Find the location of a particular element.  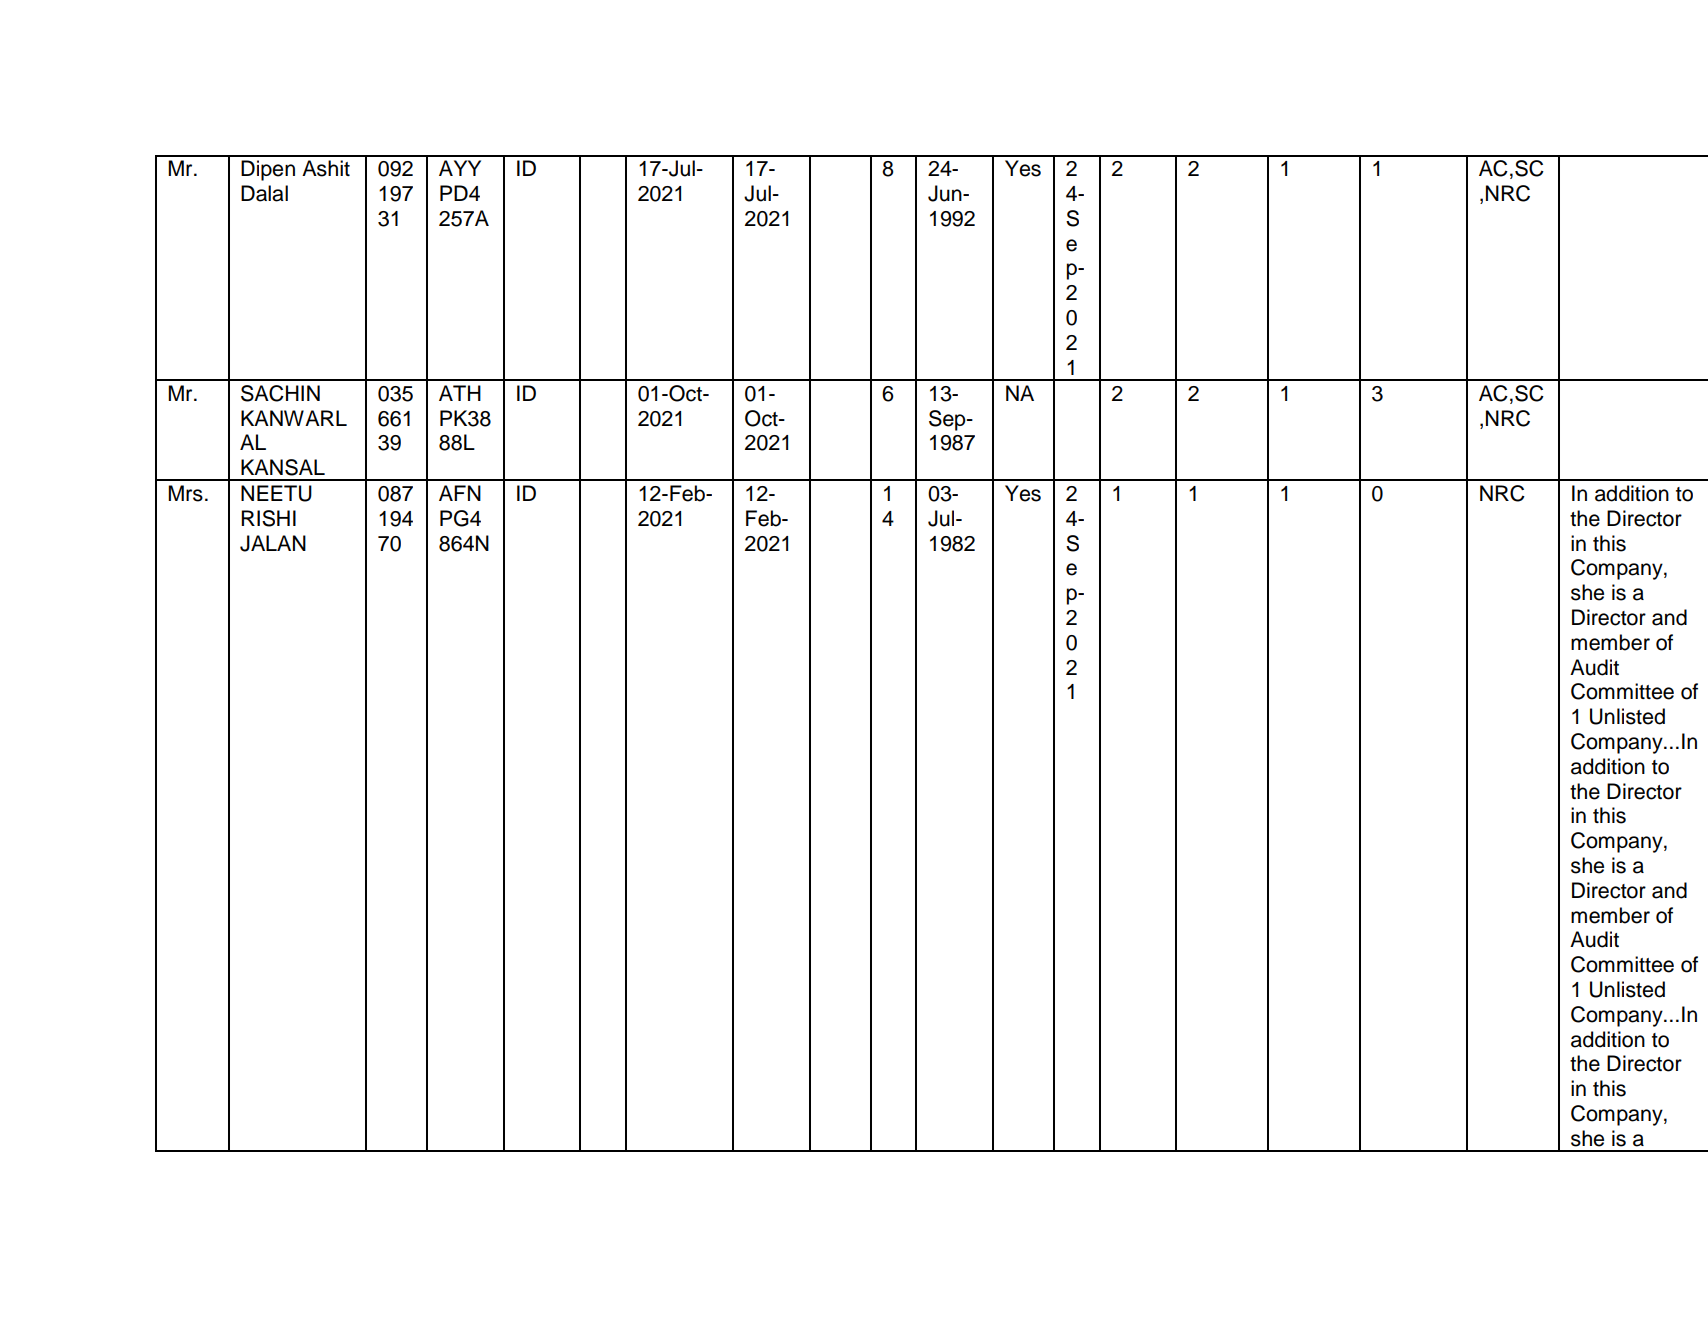

RISHI is located at coordinates (268, 518).
